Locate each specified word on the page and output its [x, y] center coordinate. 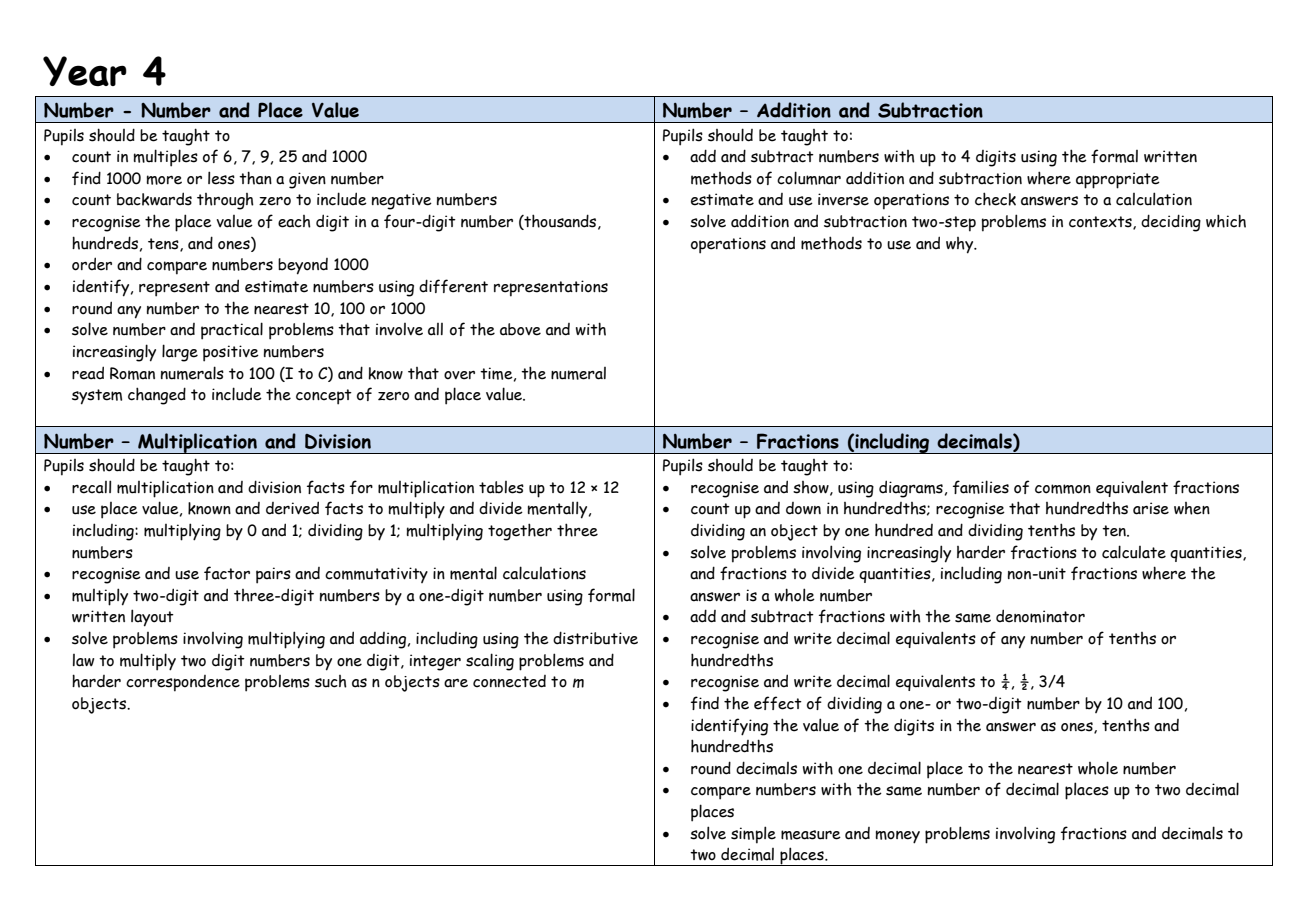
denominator [1040, 616]
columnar [809, 178]
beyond [303, 266]
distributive [595, 638]
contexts [1101, 223]
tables [501, 487]
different [453, 286]
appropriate [1118, 180]
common [1063, 489]
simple [753, 835]
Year [85, 71]
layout [152, 618]
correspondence [183, 683]
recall [91, 487]
